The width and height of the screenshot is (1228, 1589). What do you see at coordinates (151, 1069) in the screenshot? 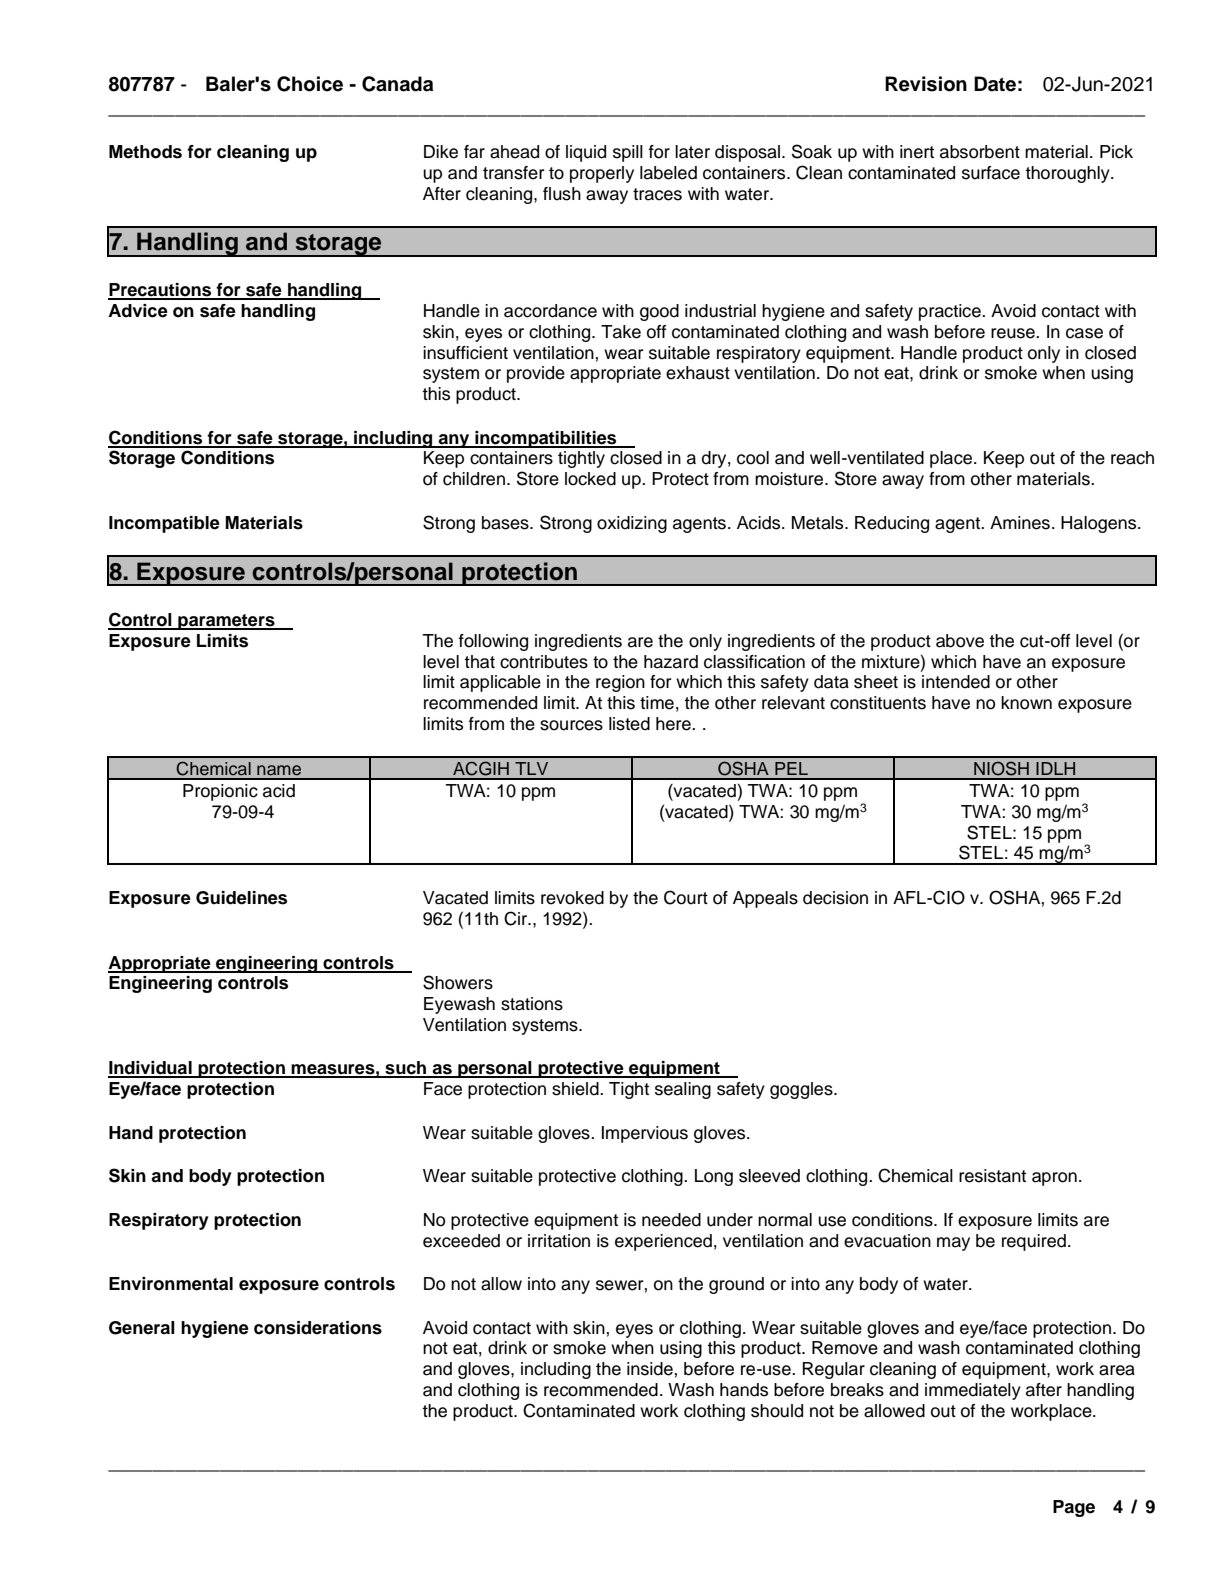
I see `Individual` at bounding box center [151, 1069].
